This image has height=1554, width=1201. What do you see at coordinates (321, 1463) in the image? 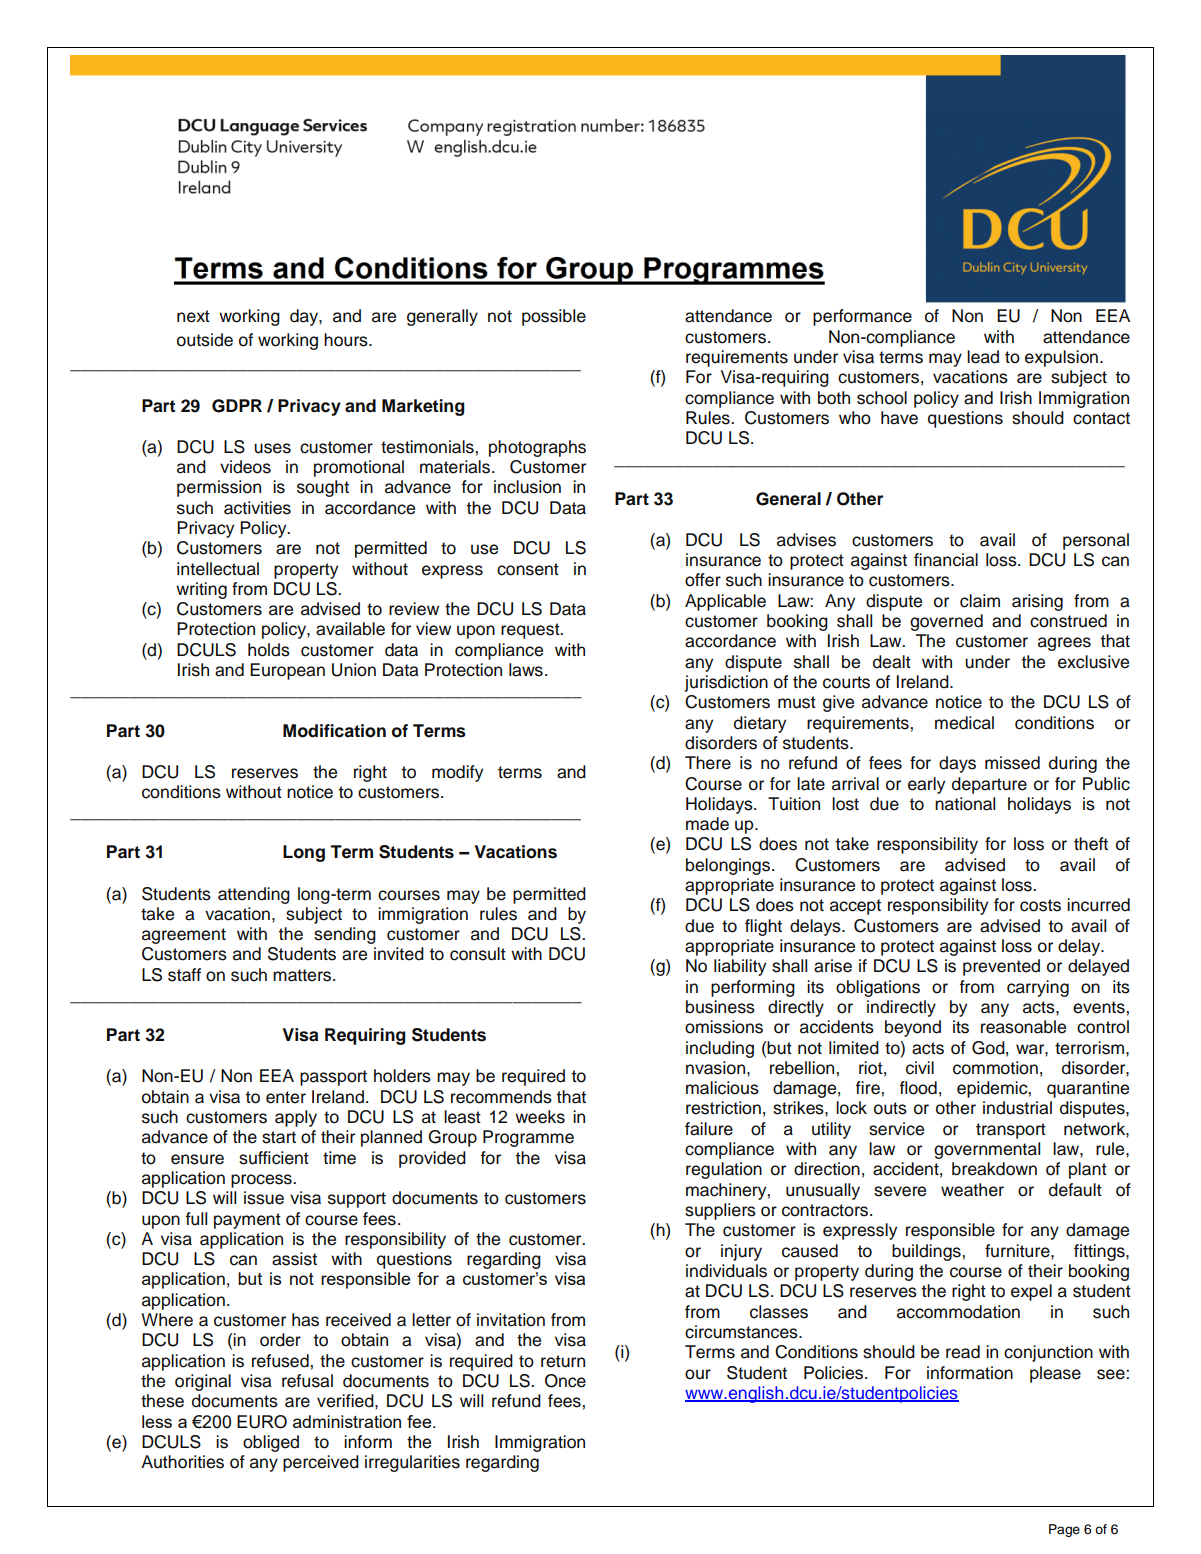
I see `perceived` at bounding box center [321, 1463].
